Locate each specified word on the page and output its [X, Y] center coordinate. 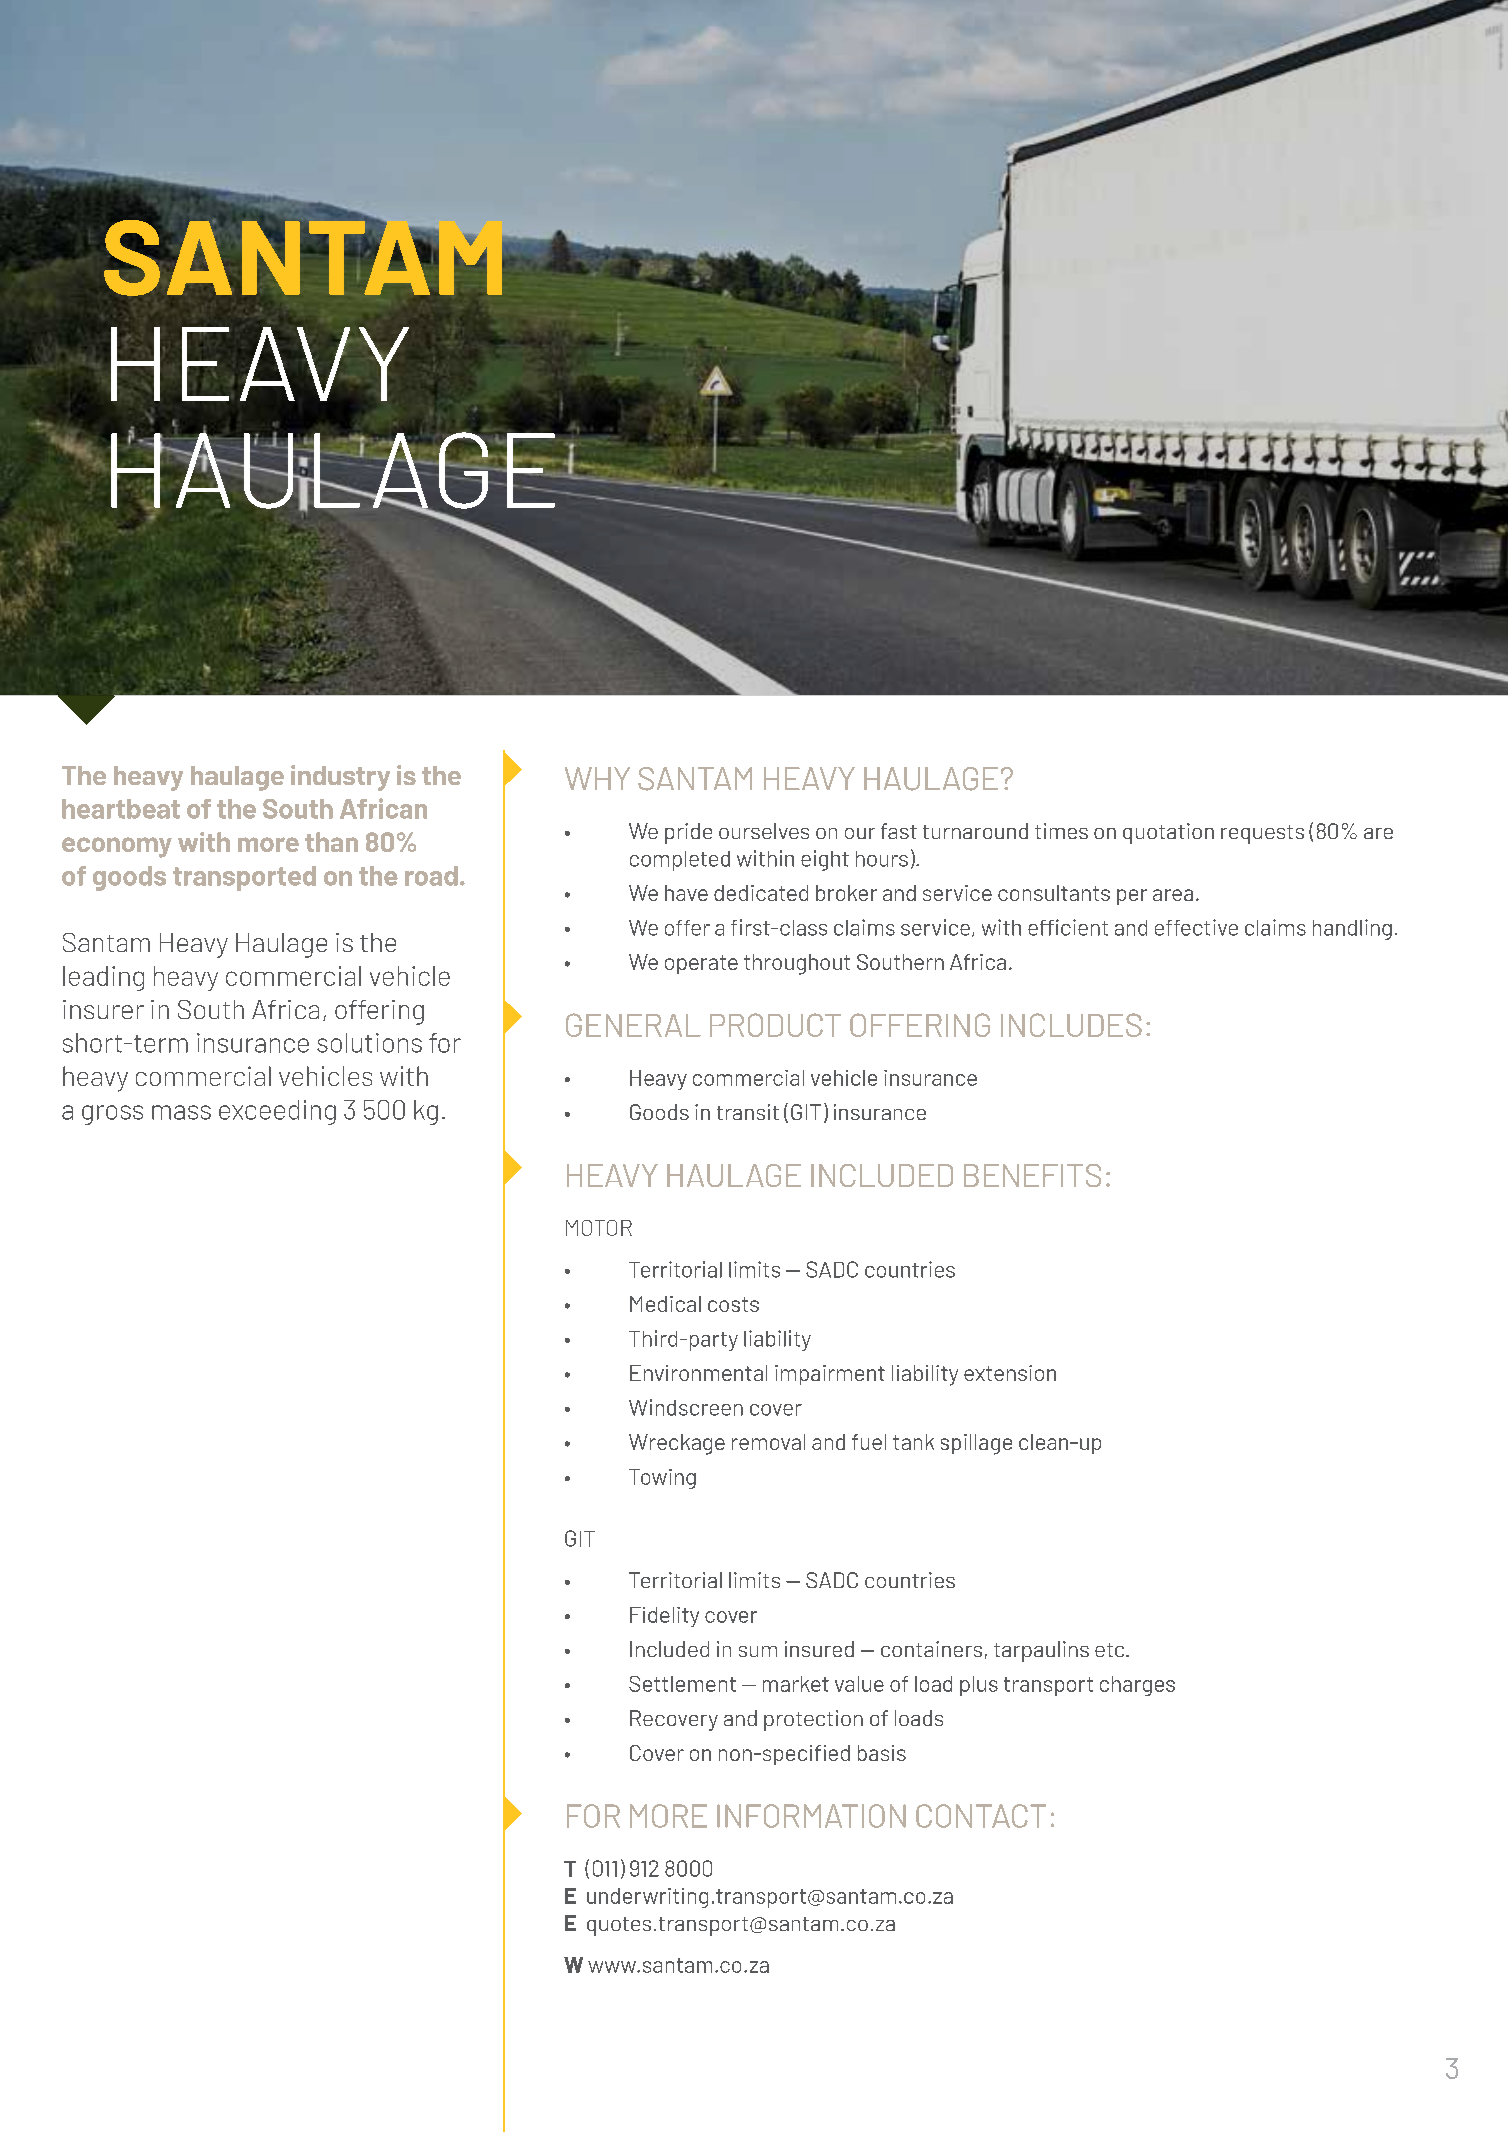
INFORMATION [811, 1816]
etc [1111, 1650]
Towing [662, 1479]
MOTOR [599, 1228]
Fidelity [664, 1617]
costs [733, 1304]
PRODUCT [775, 1025]
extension [1010, 1373]
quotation [1168, 833]
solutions [369, 1043]
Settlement [682, 1684]
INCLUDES [1071, 1025]
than [331, 842]
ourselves [764, 831]
